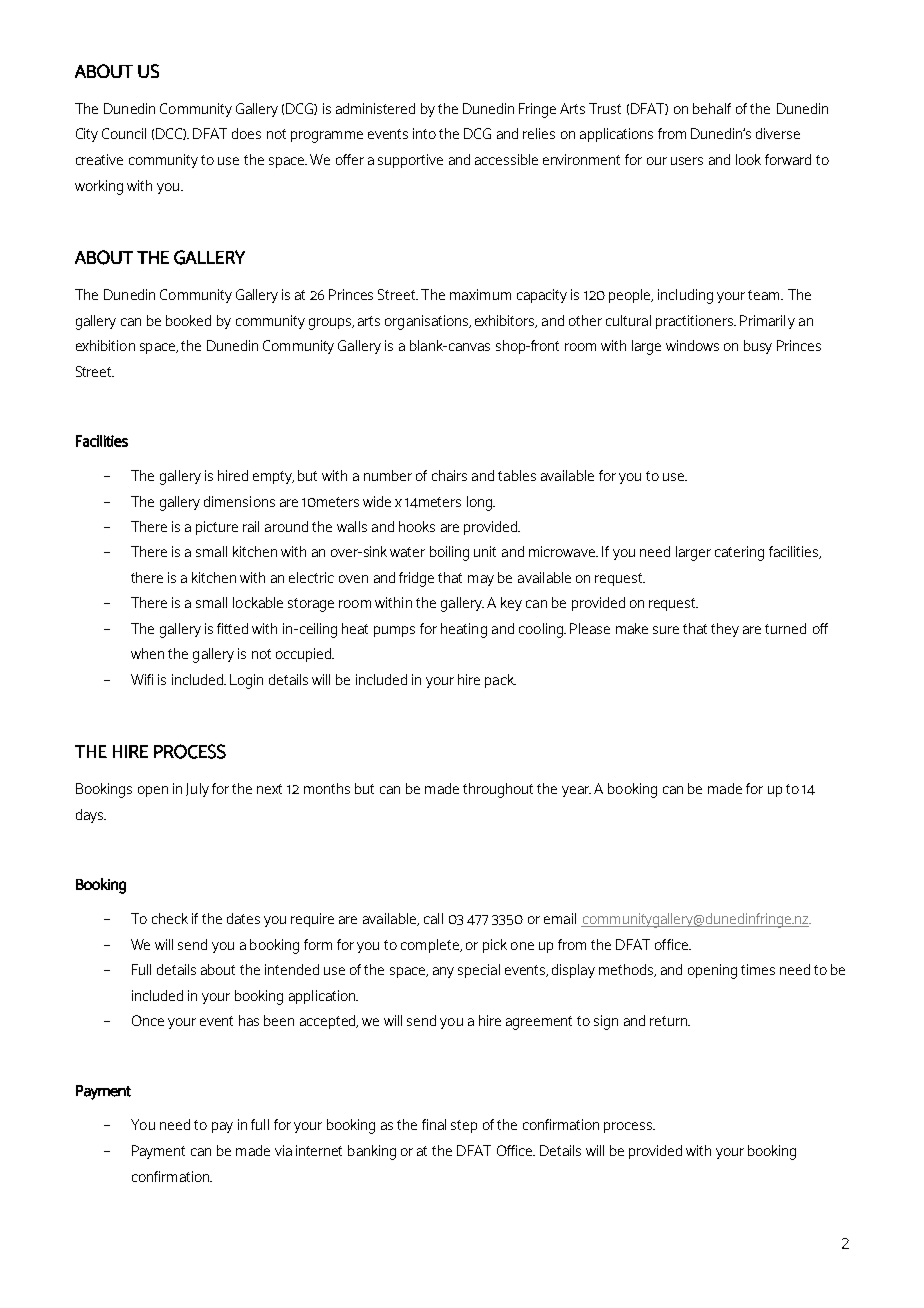 The image size is (924, 1308). What do you see at coordinates (725, 630) in the image?
I see `they` at bounding box center [725, 630].
